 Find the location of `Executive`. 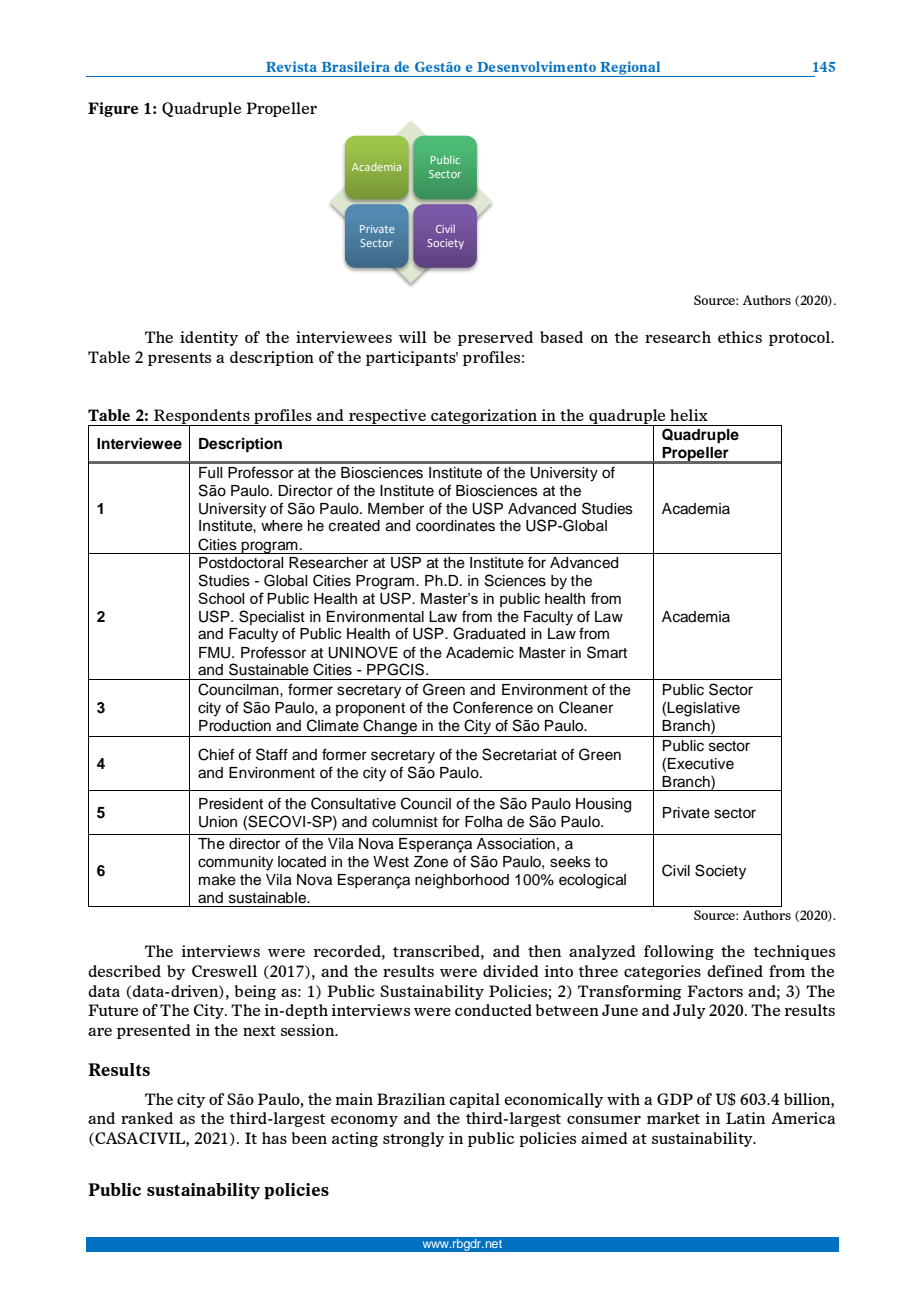

Executive is located at coordinates (701, 764).
